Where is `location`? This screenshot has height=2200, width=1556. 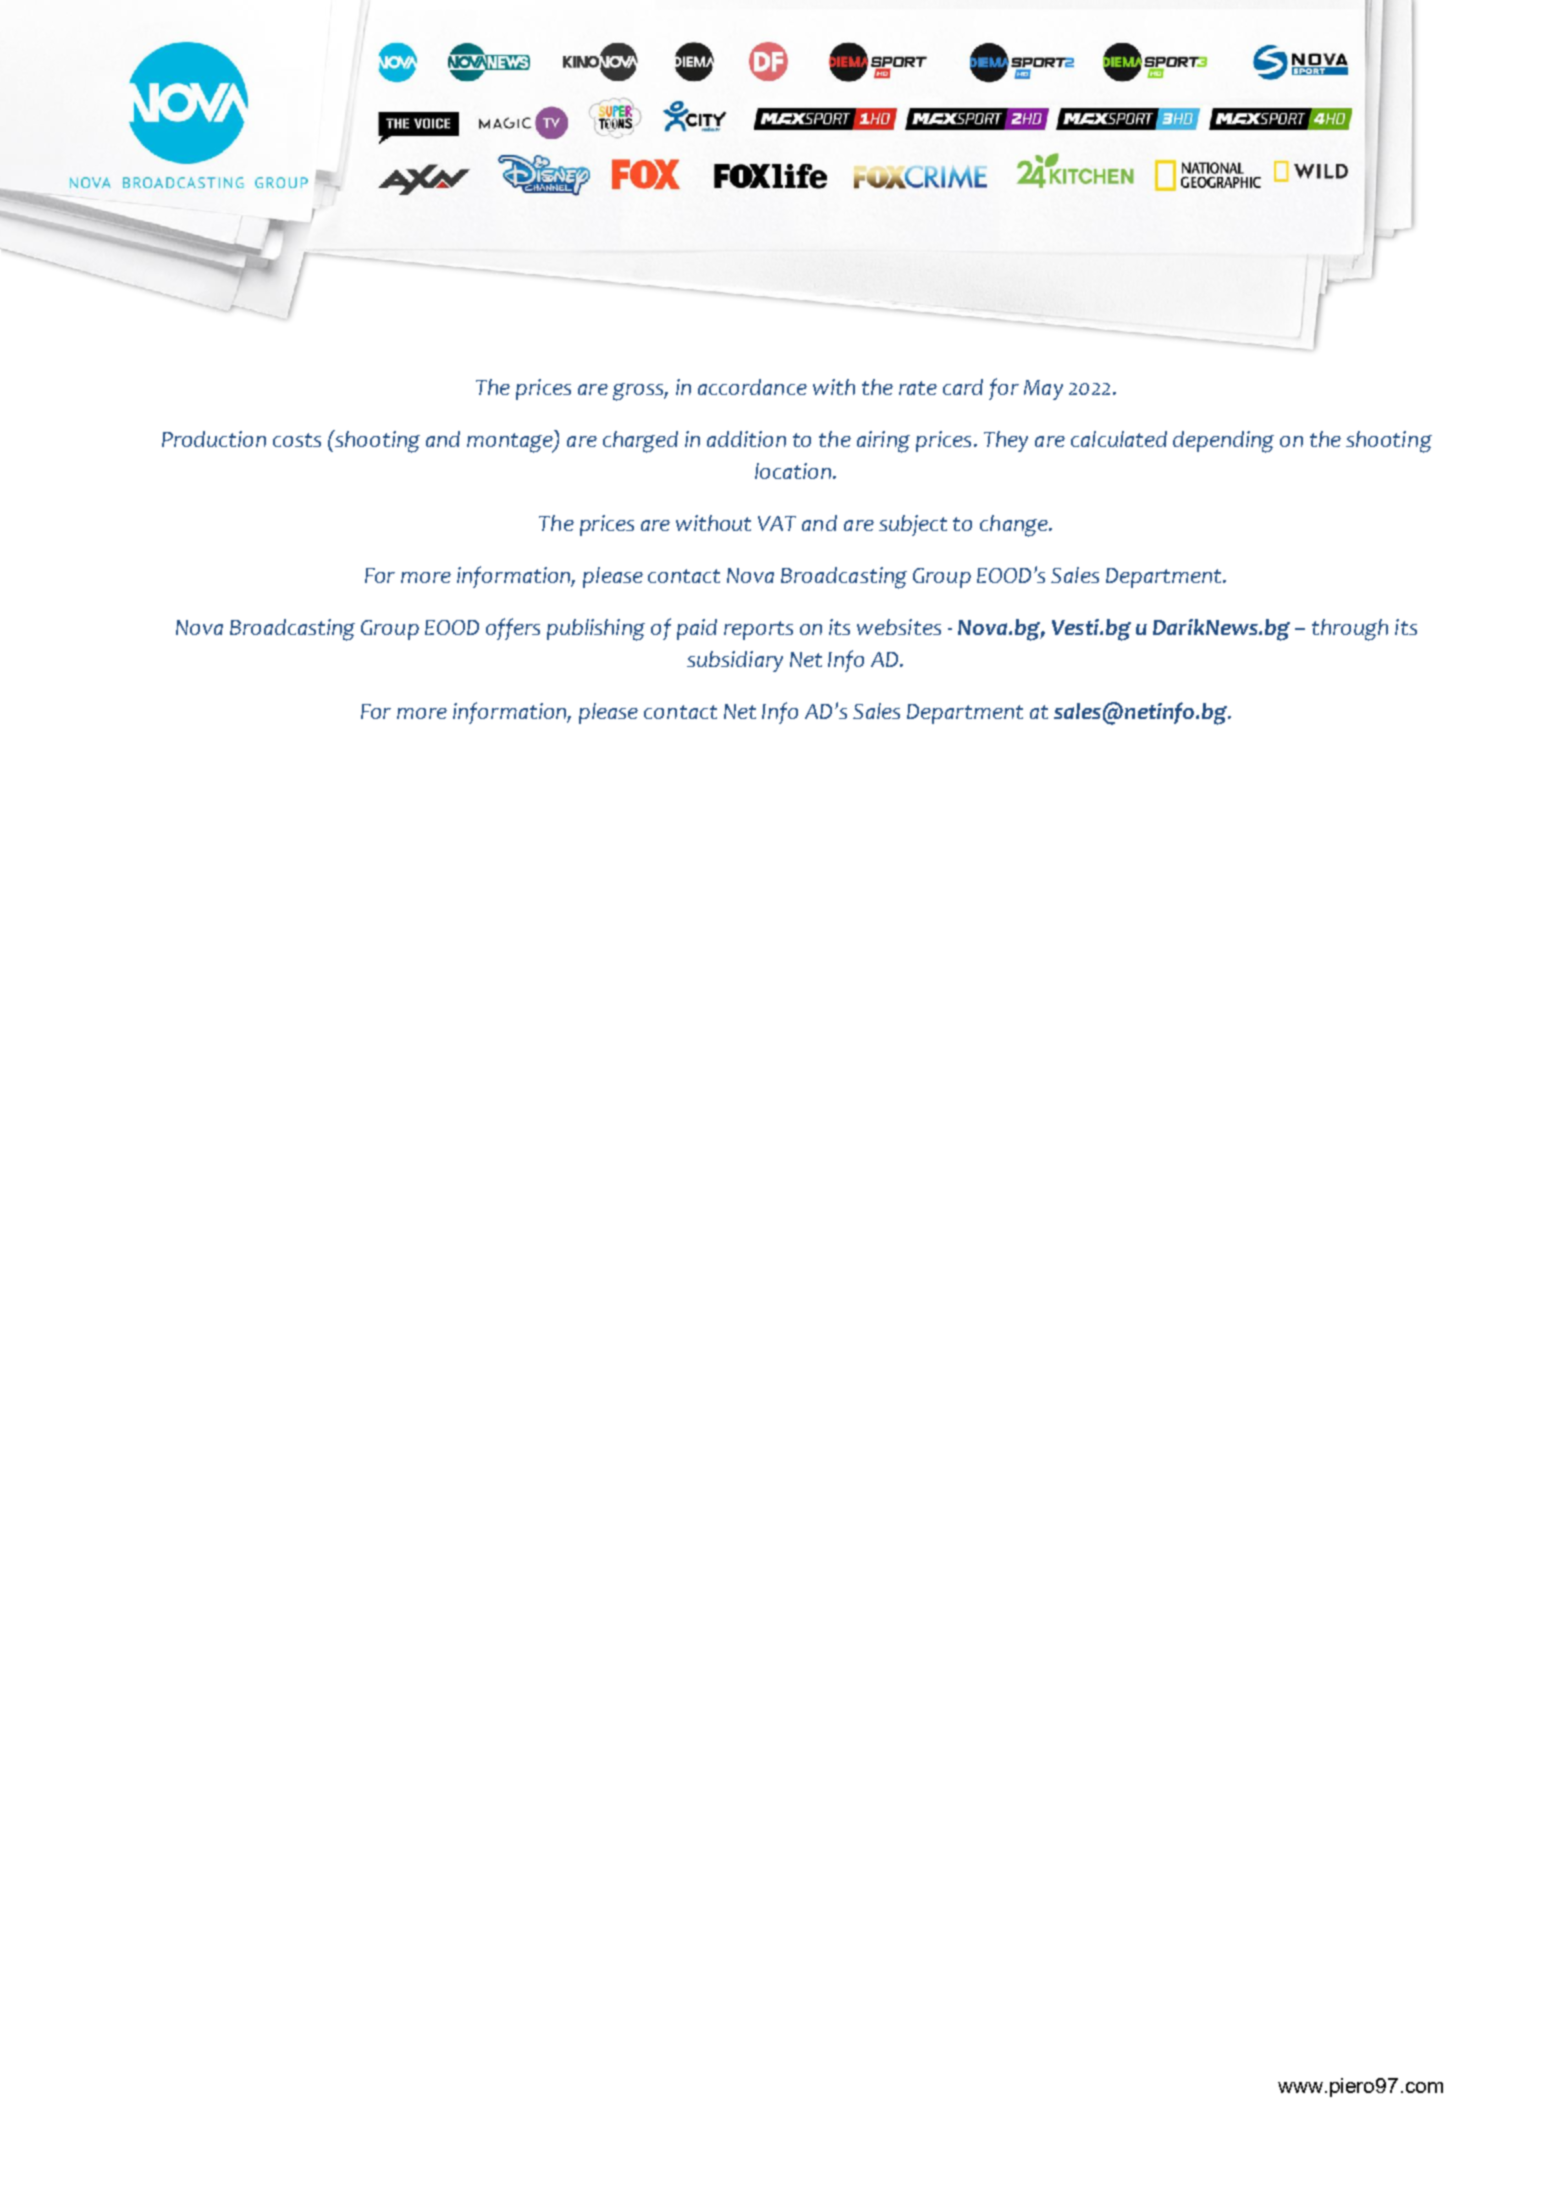 location is located at coordinates (794, 471).
